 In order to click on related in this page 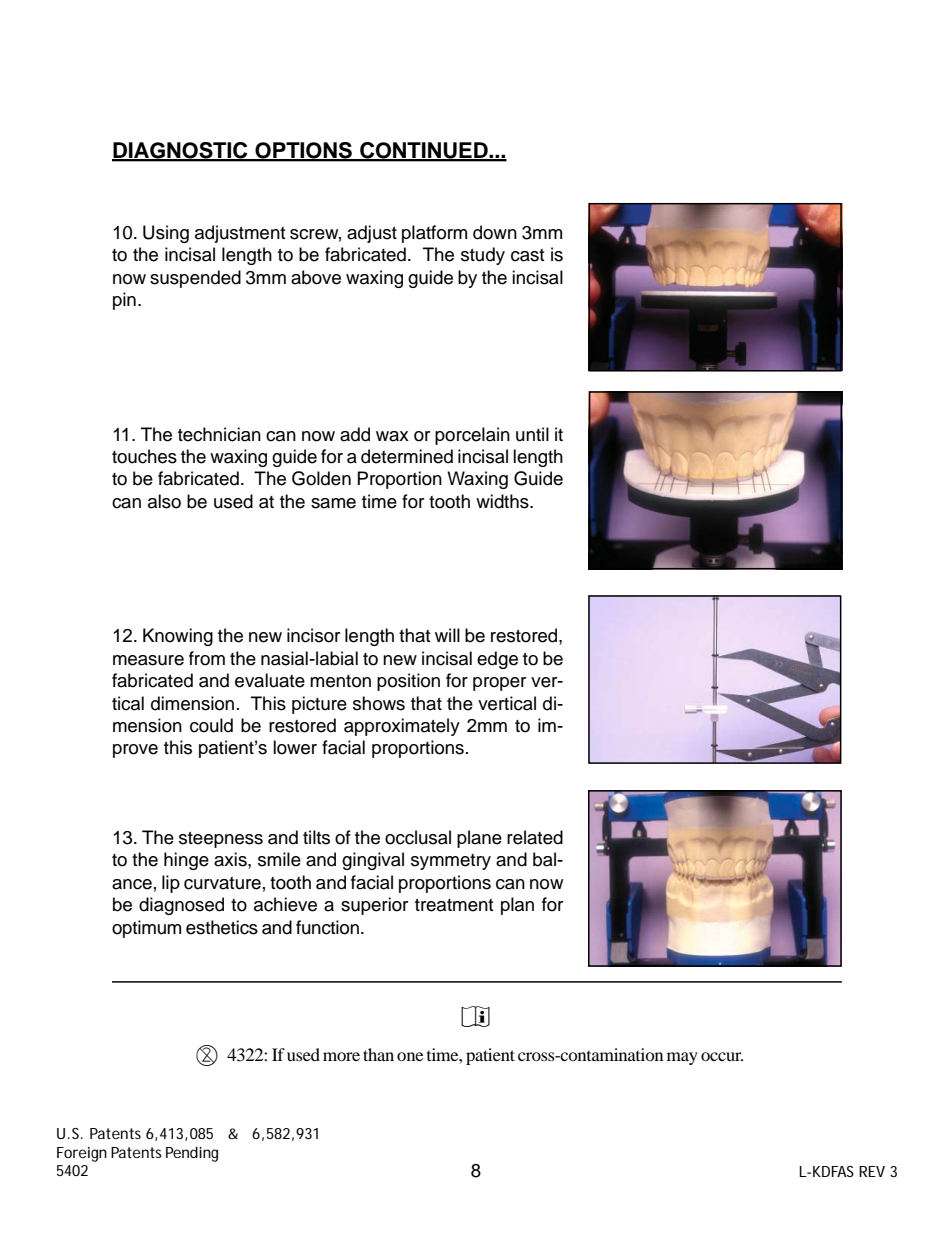, I will do `click(535, 837)`.
